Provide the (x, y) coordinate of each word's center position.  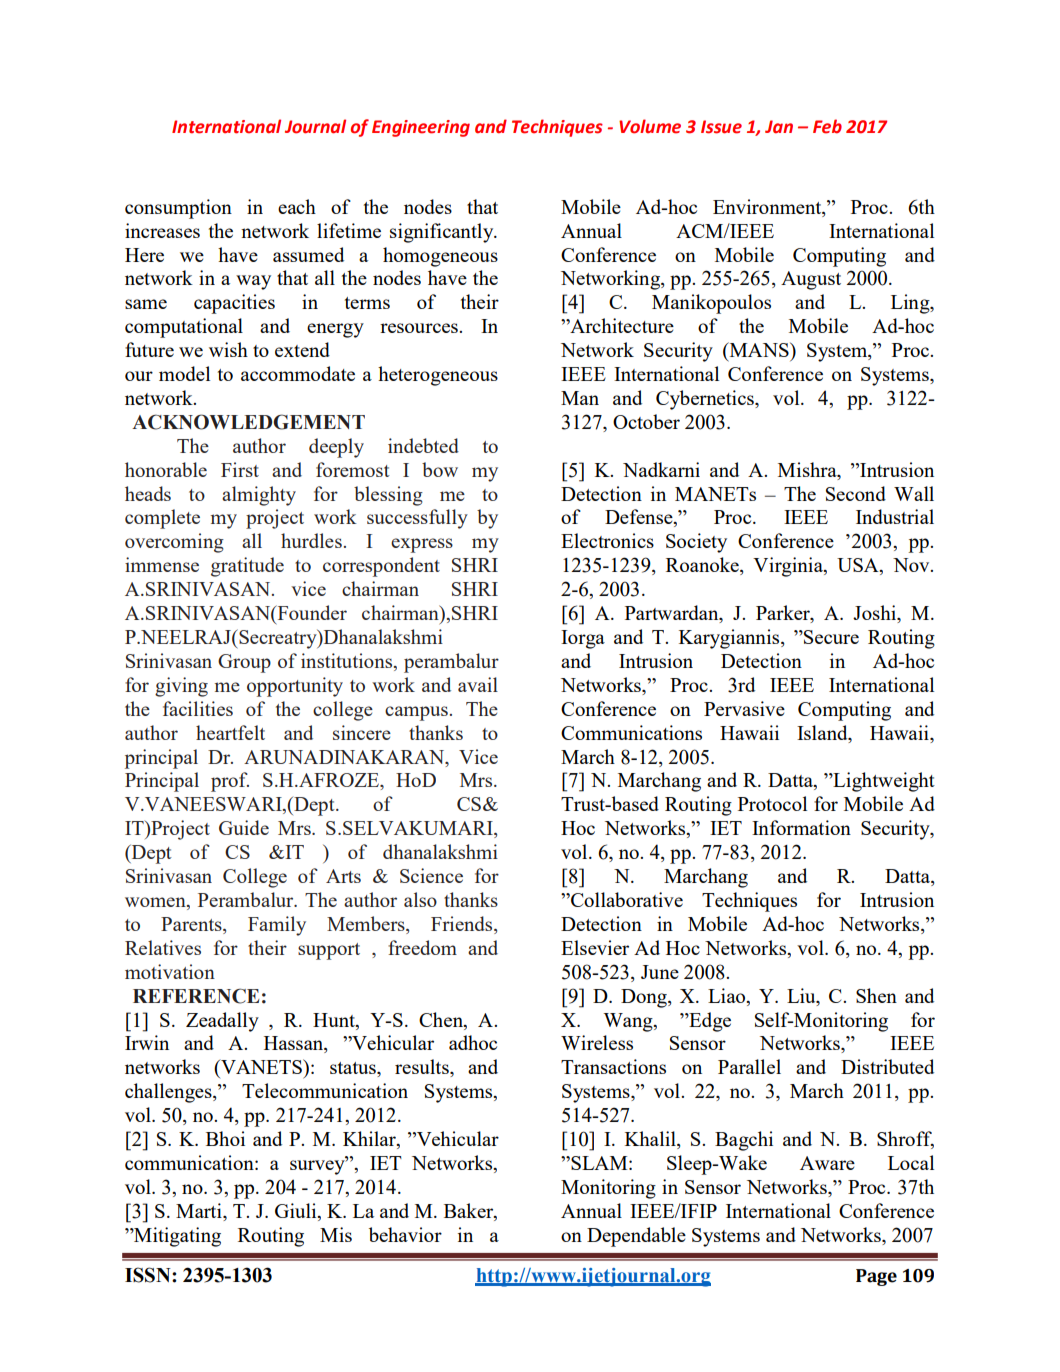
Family (277, 926)
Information (801, 827)
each (297, 206)
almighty (259, 496)
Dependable (636, 1237)
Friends (463, 925)
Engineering (421, 128)
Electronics (607, 540)
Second (856, 493)
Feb (827, 126)
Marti (200, 1210)
